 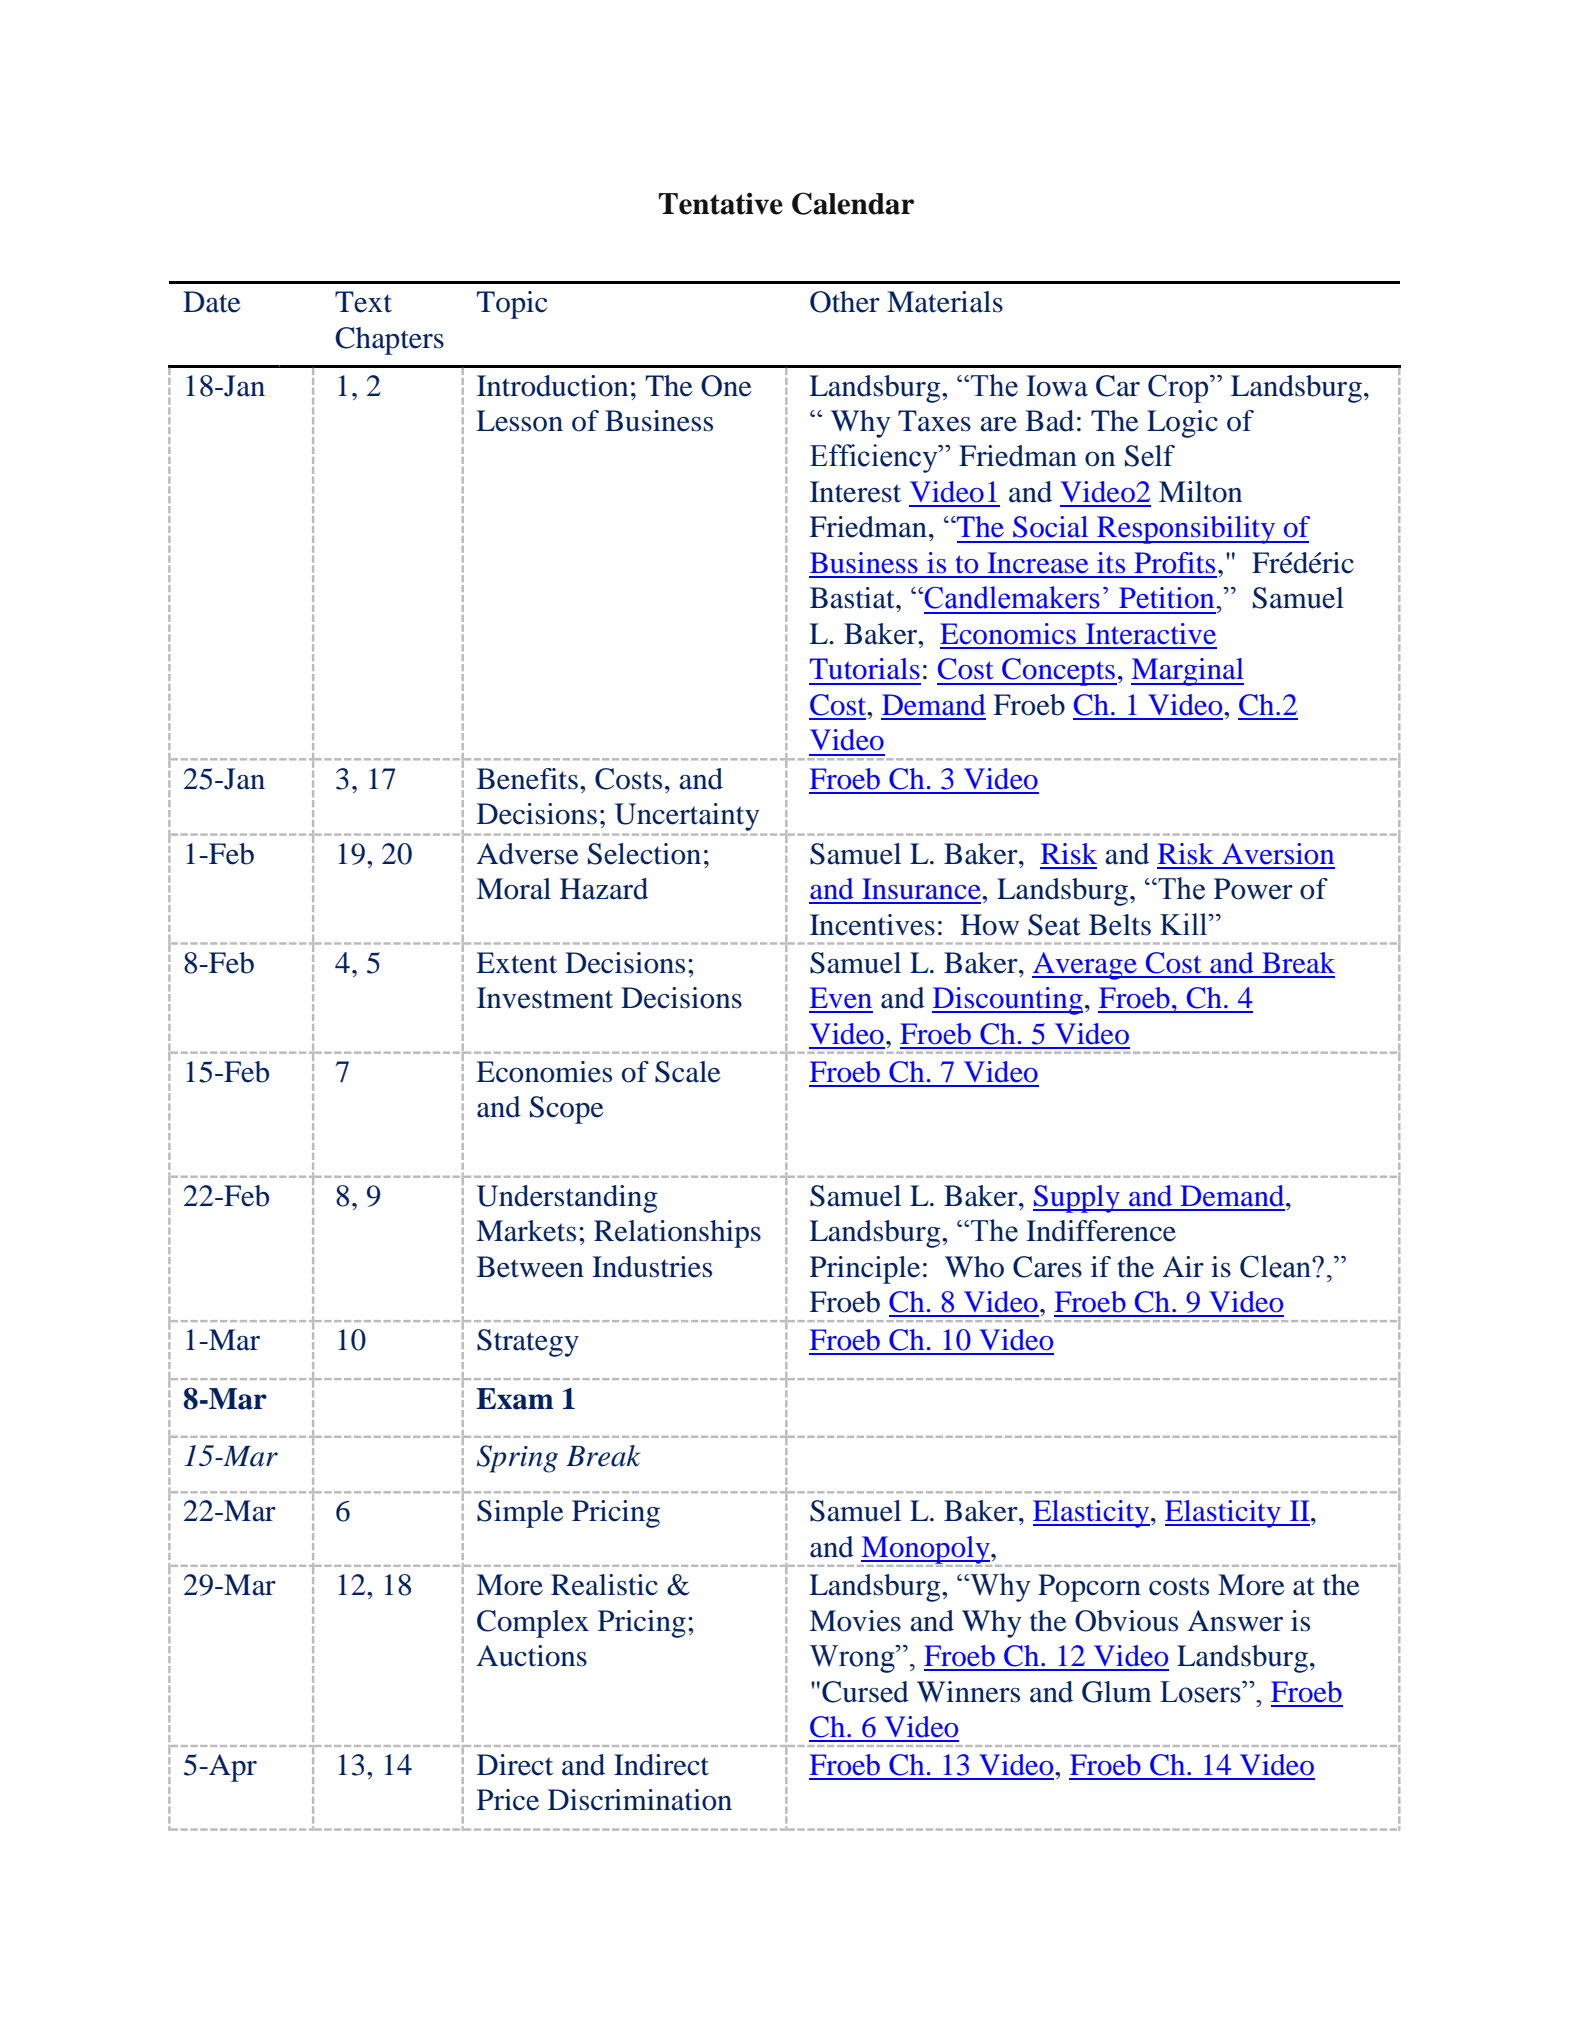 What do you see at coordinates (508, 1800) in the screenshot?
I see `Price` at bounding box center [508, 1800].
